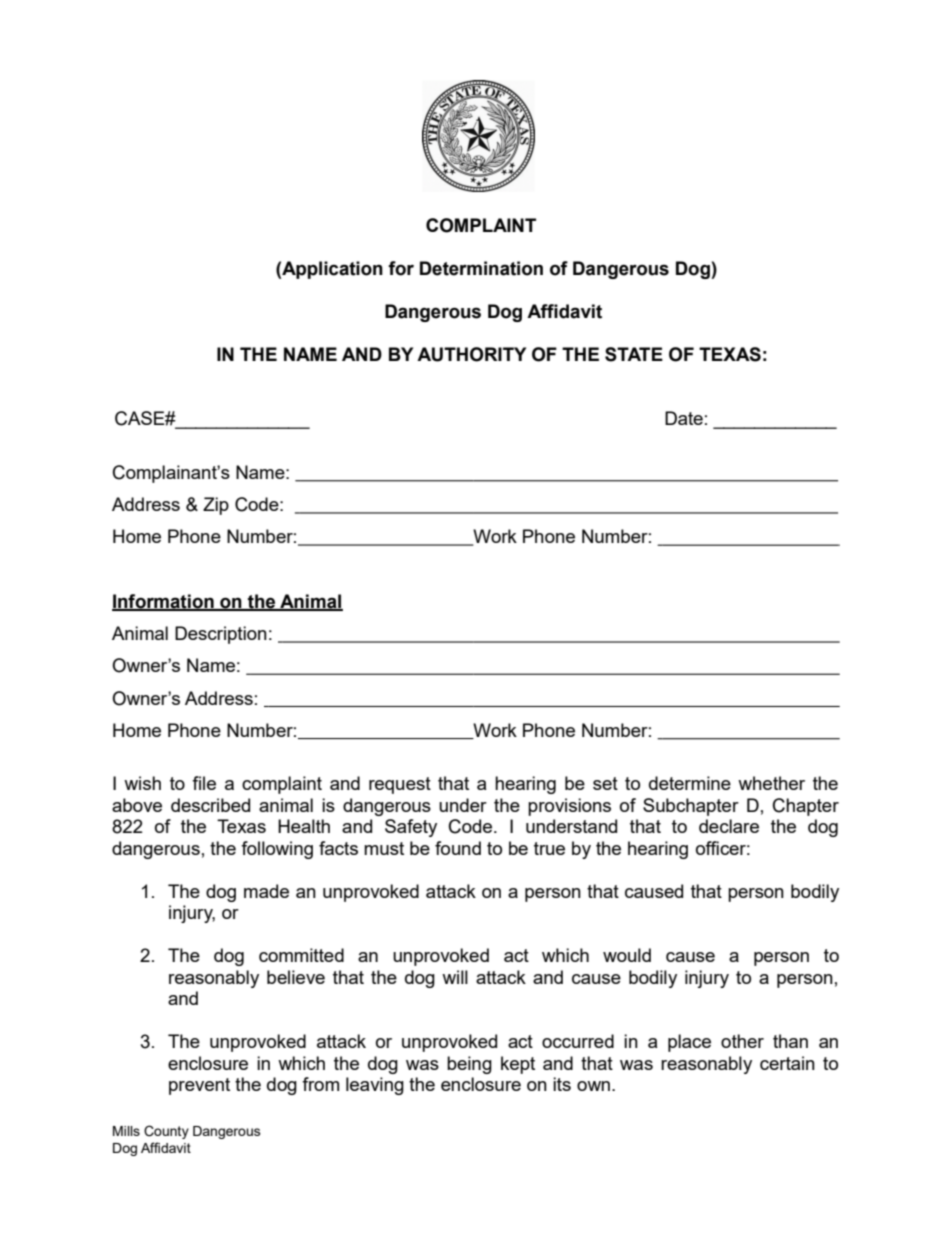  I want to click on AUTHORITY, so click(471, 354).
